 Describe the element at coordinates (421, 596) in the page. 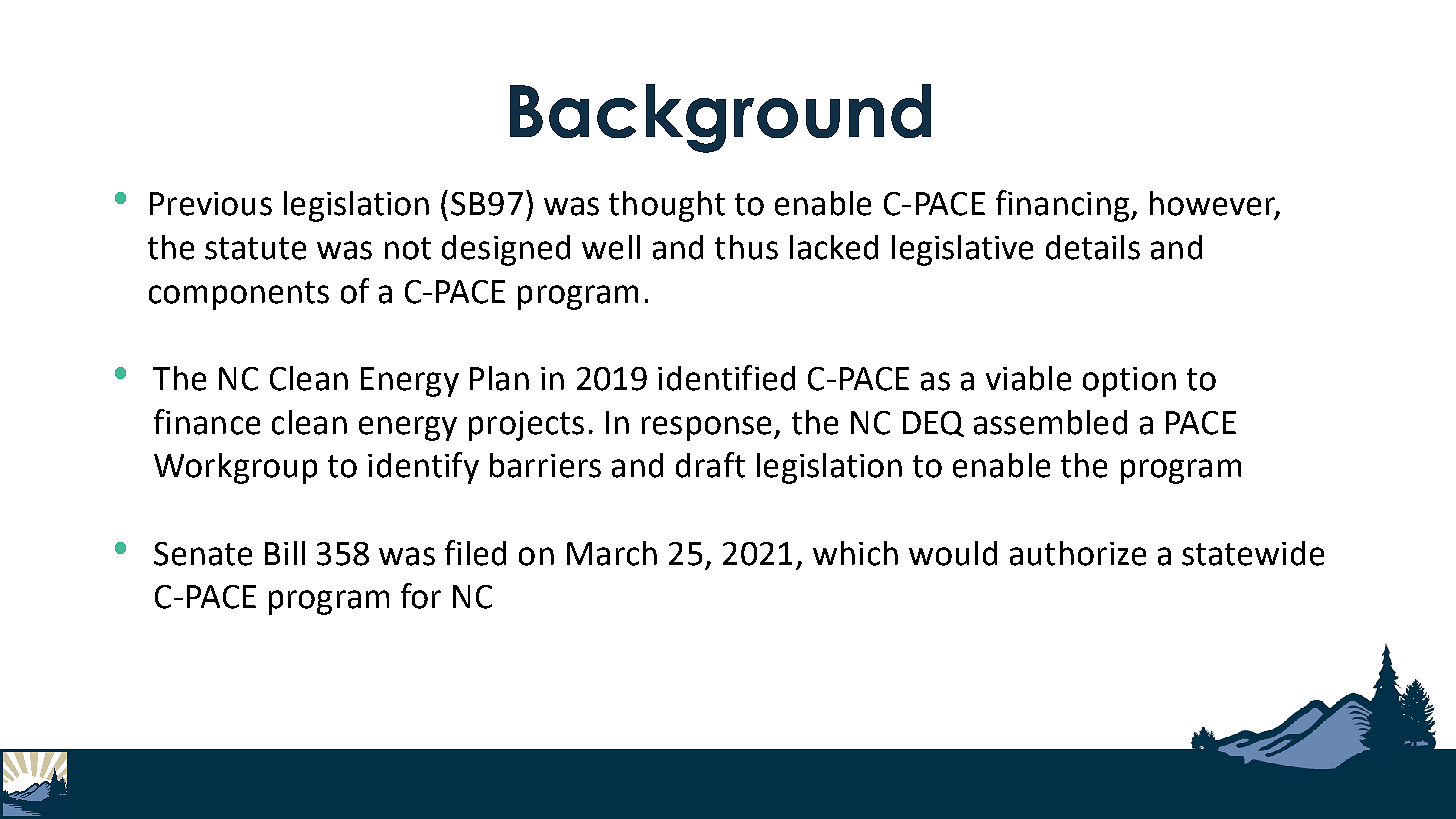

I see `for` at that location.
